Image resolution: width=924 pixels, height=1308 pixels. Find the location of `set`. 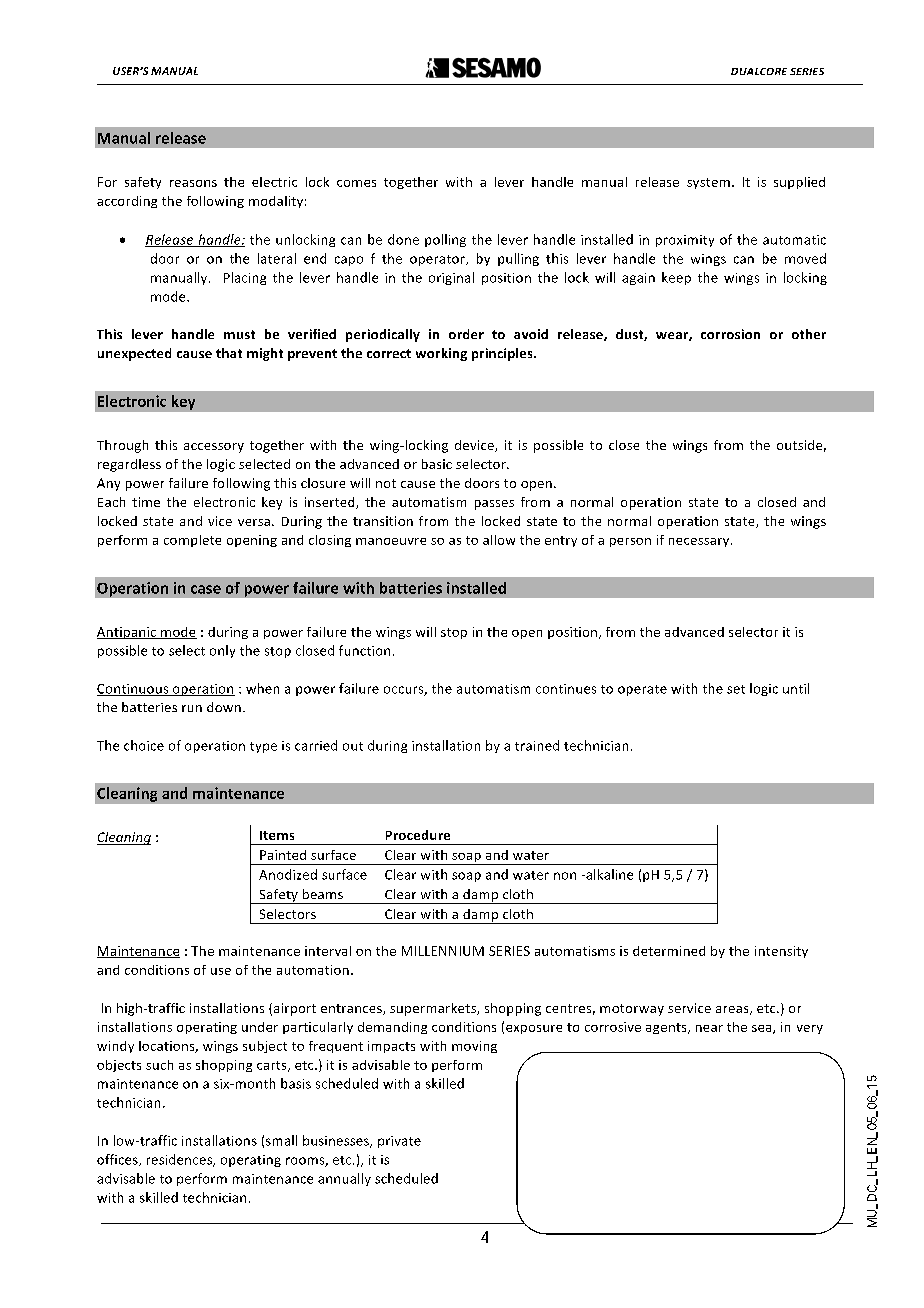

set is located at coordinates (736, 689).
